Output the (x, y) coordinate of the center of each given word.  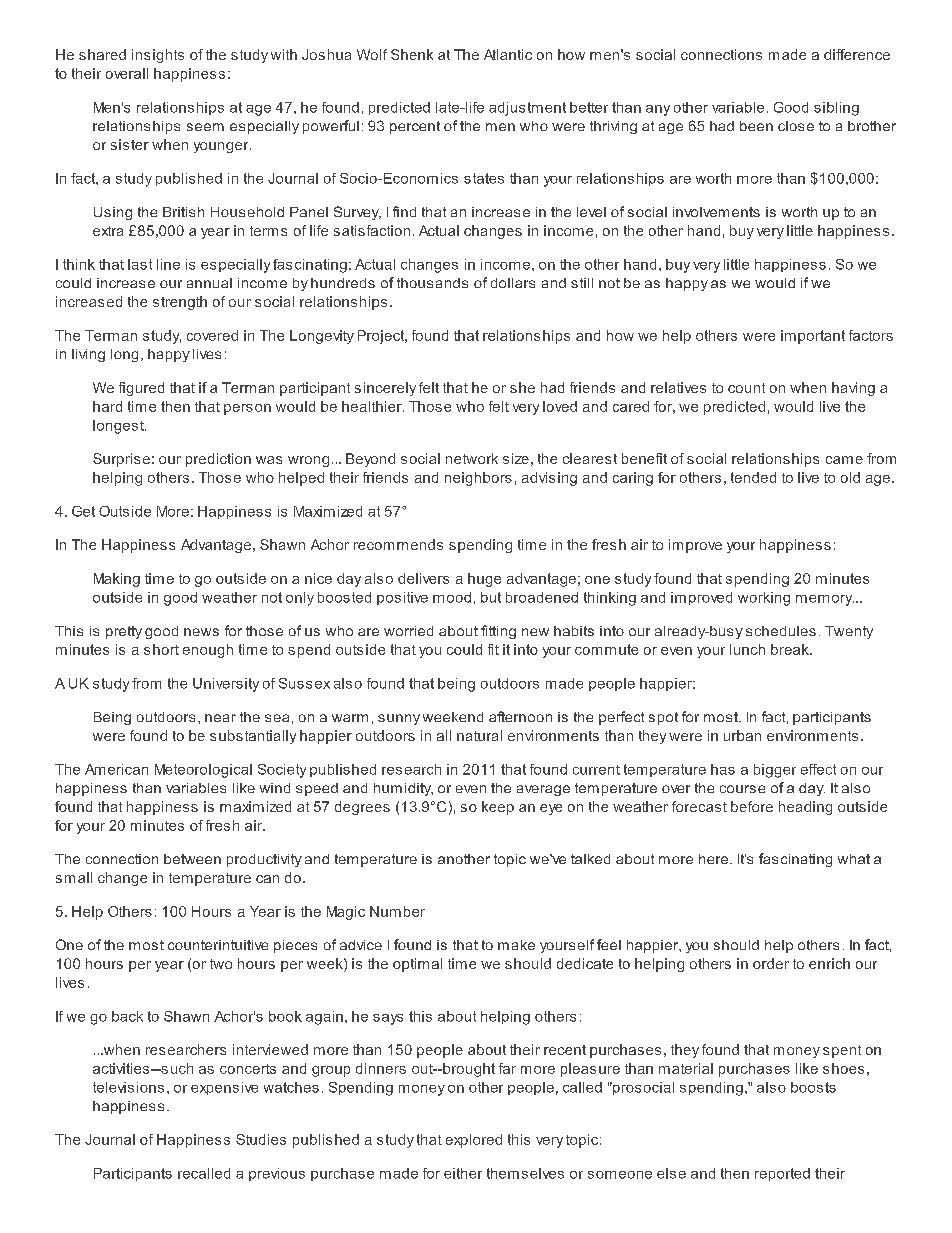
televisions (128, 1087)
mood (452, 597)
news (201, 632)
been (756, 126)
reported (782, 1174)
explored (474, 1141)
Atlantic (508, 54)
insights (158, 56)
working (764, 599)
